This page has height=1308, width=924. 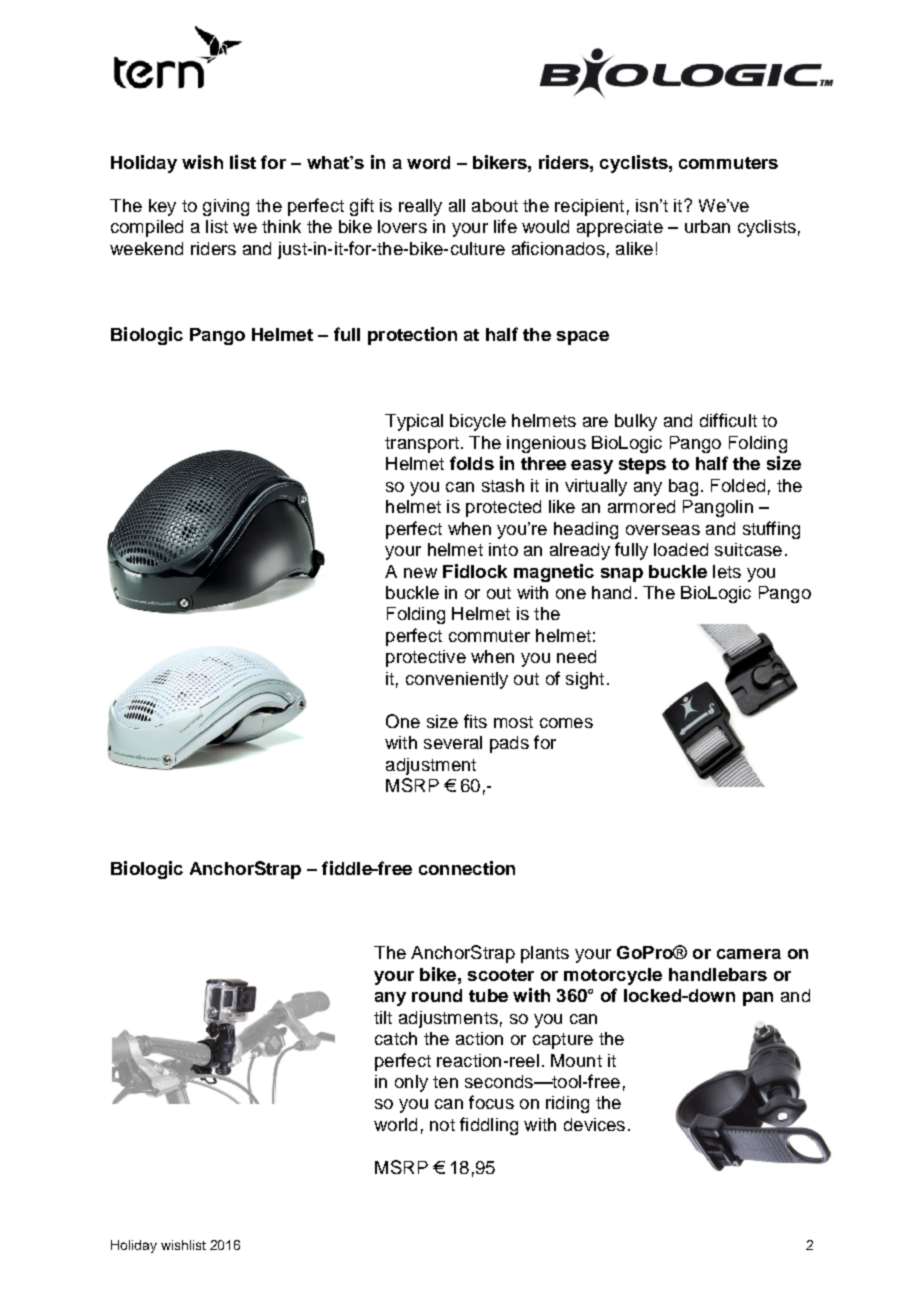 I want to click on ten, so click(x=445, y=1082).
